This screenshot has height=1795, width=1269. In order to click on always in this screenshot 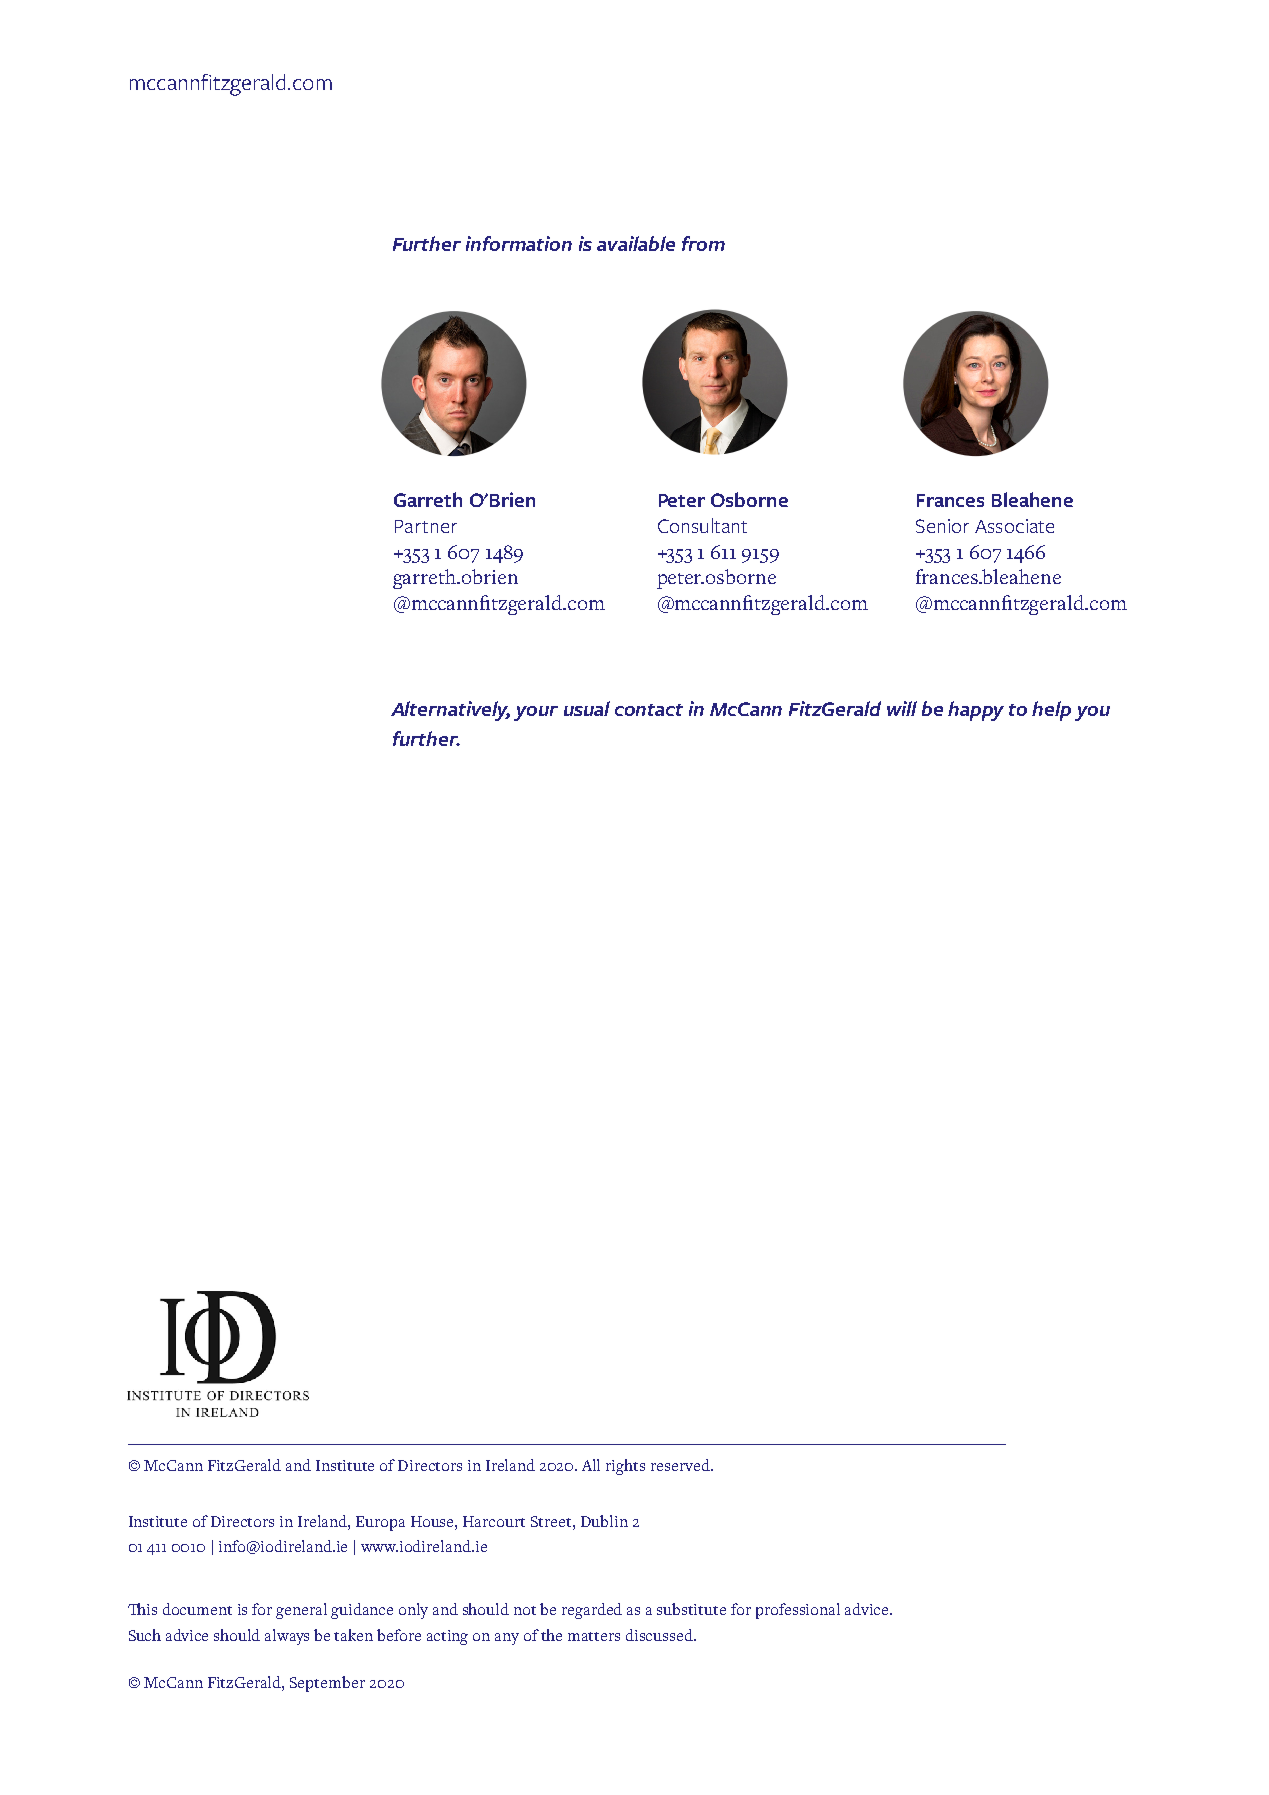, I will do `click(287, 1637)`.
